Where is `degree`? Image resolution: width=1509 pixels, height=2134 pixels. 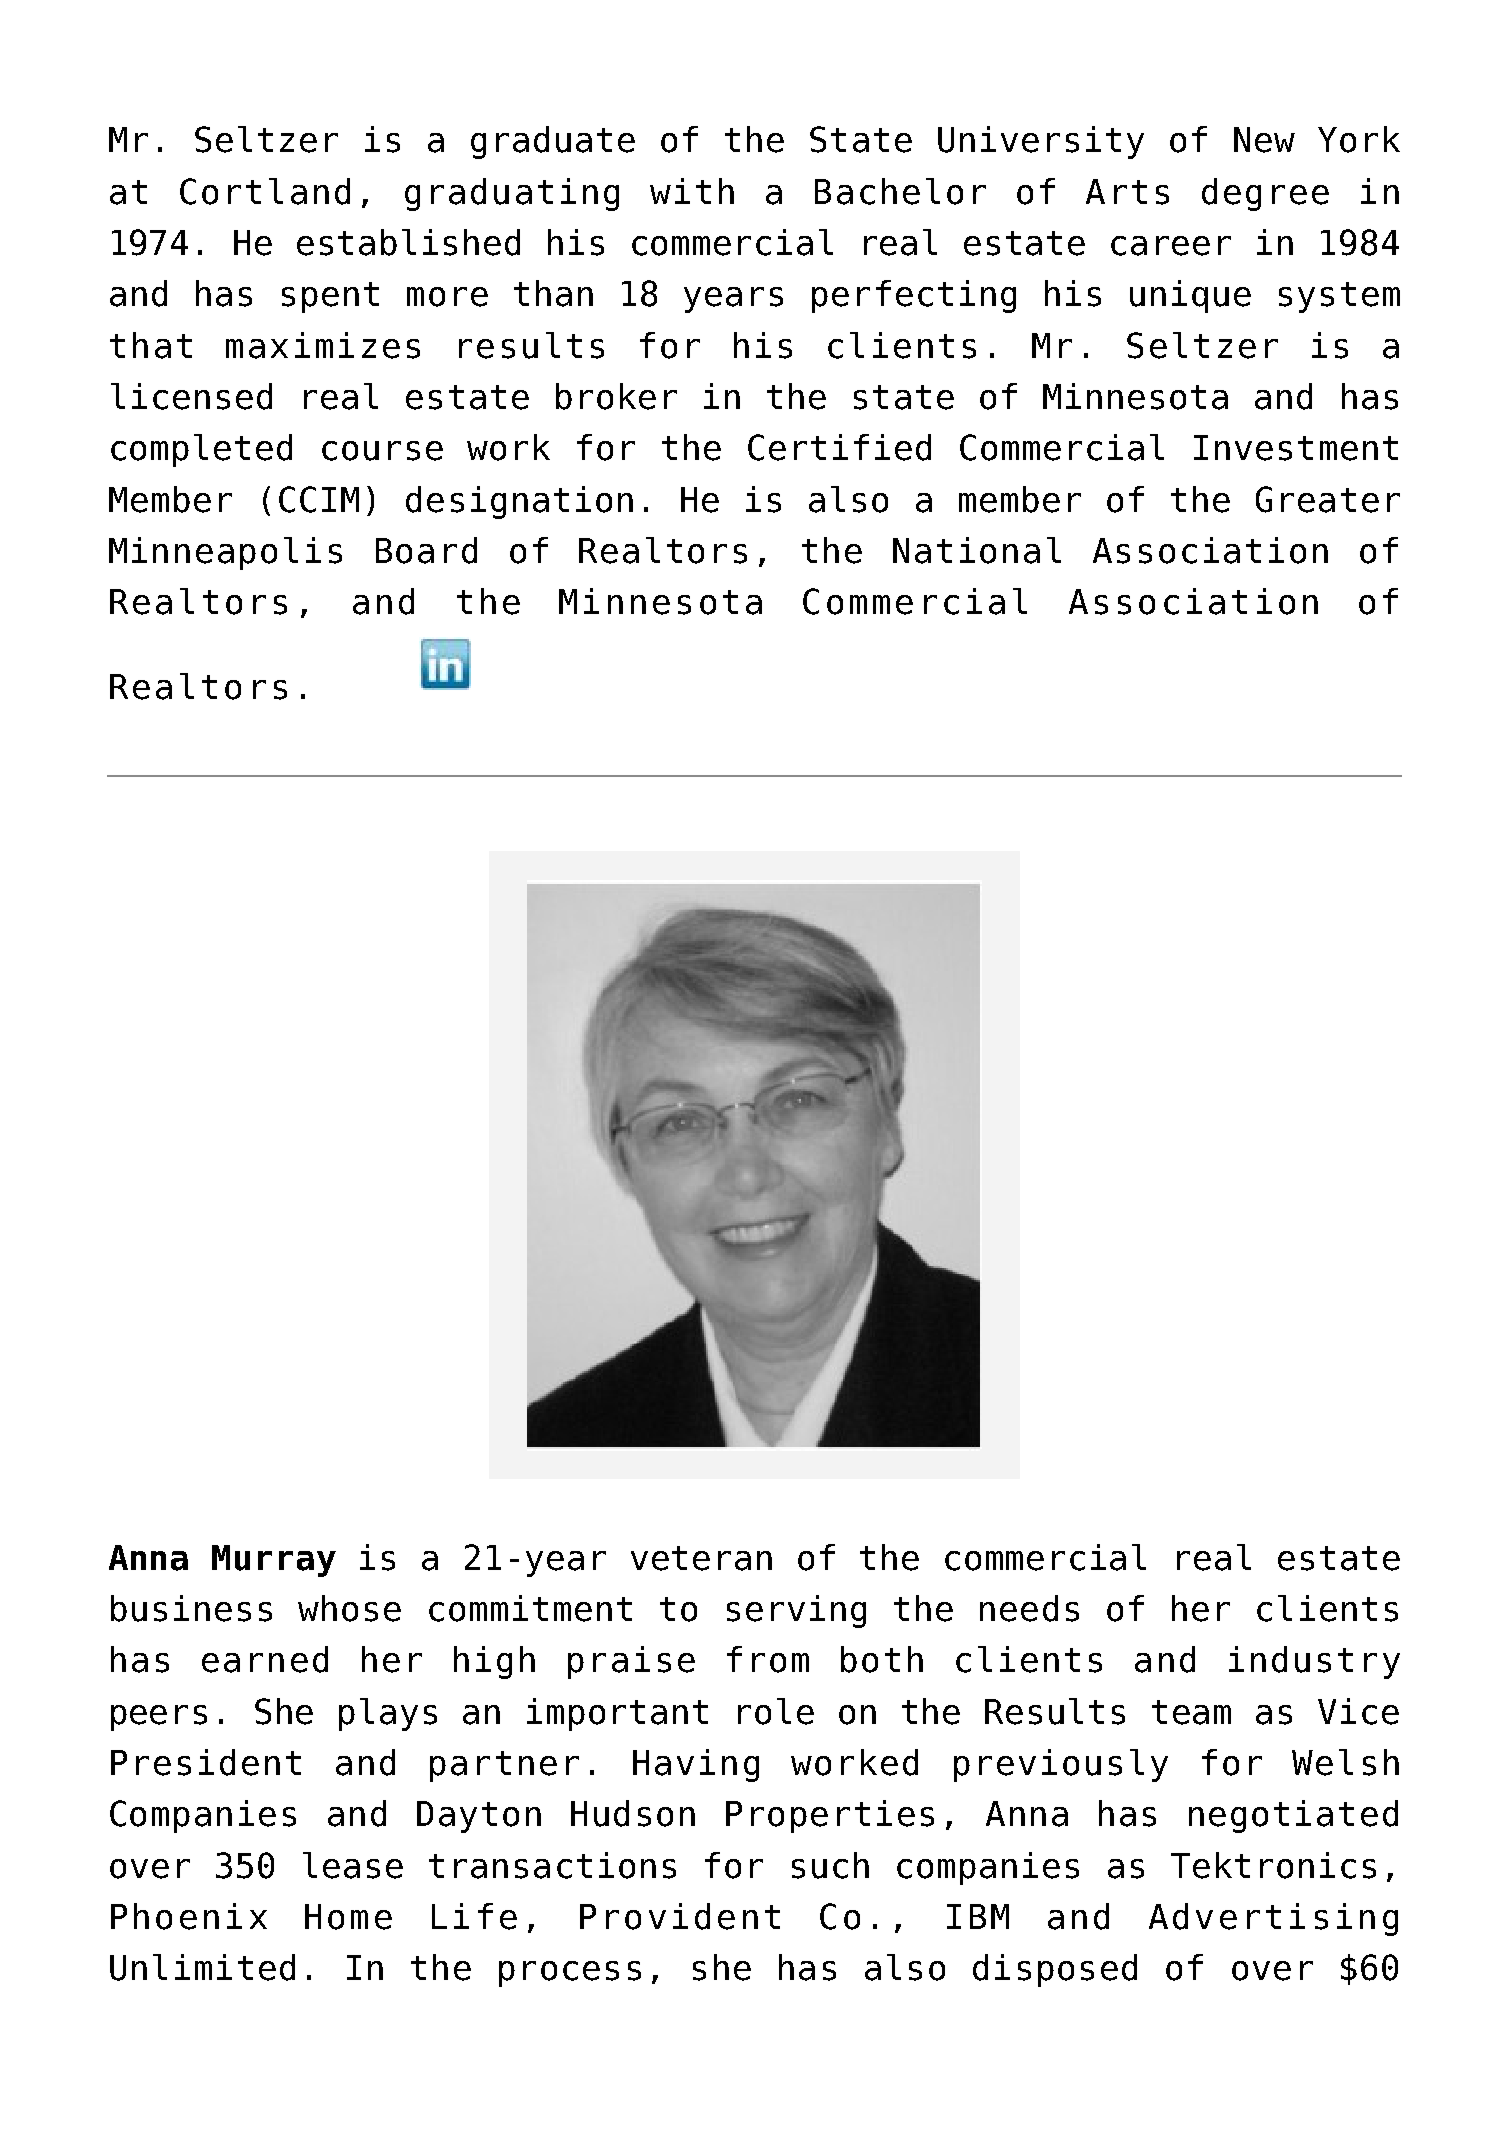 degree is located at coordinates (1265, 194).
